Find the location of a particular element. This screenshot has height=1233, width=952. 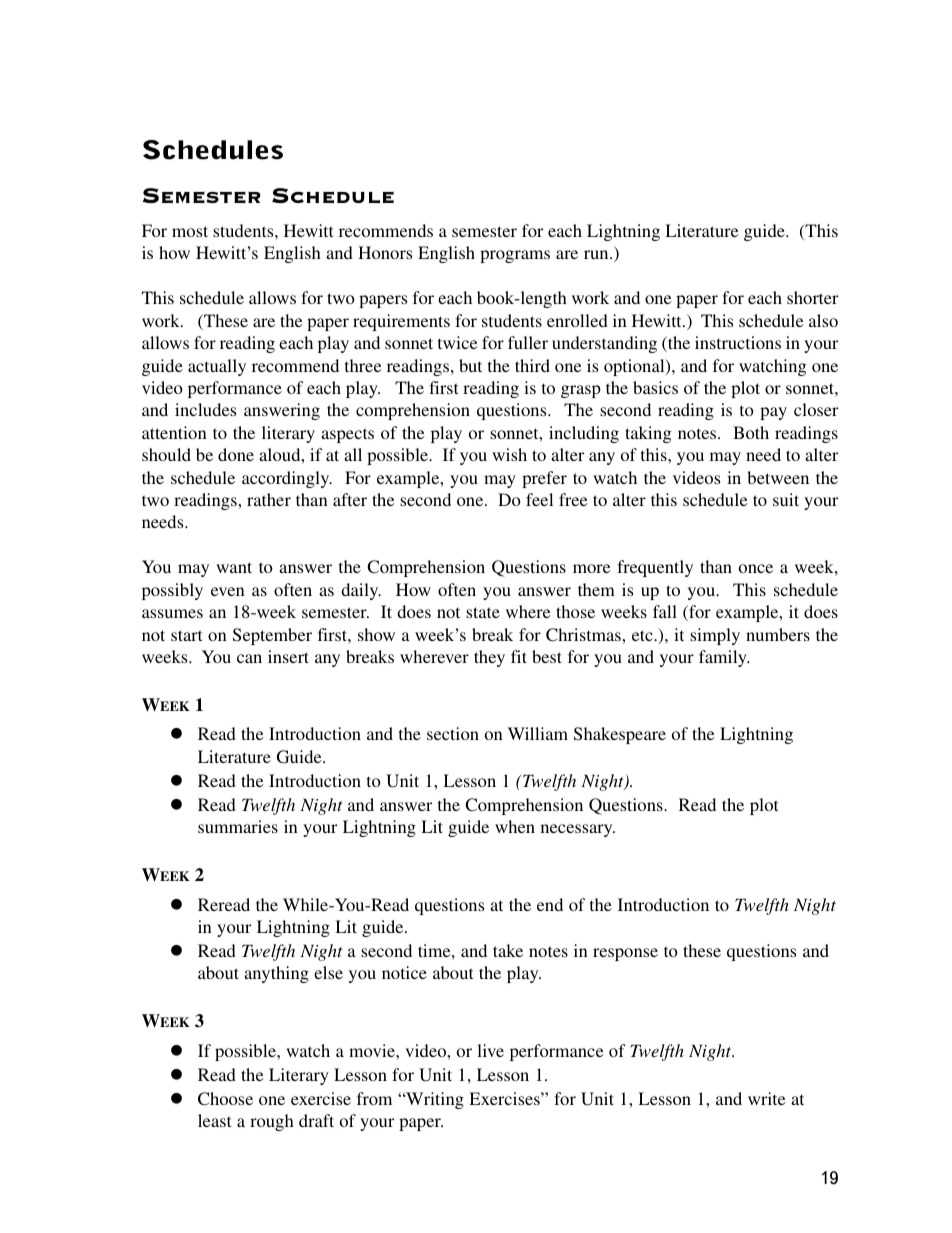

write is located at coordinates (767, 1098).
